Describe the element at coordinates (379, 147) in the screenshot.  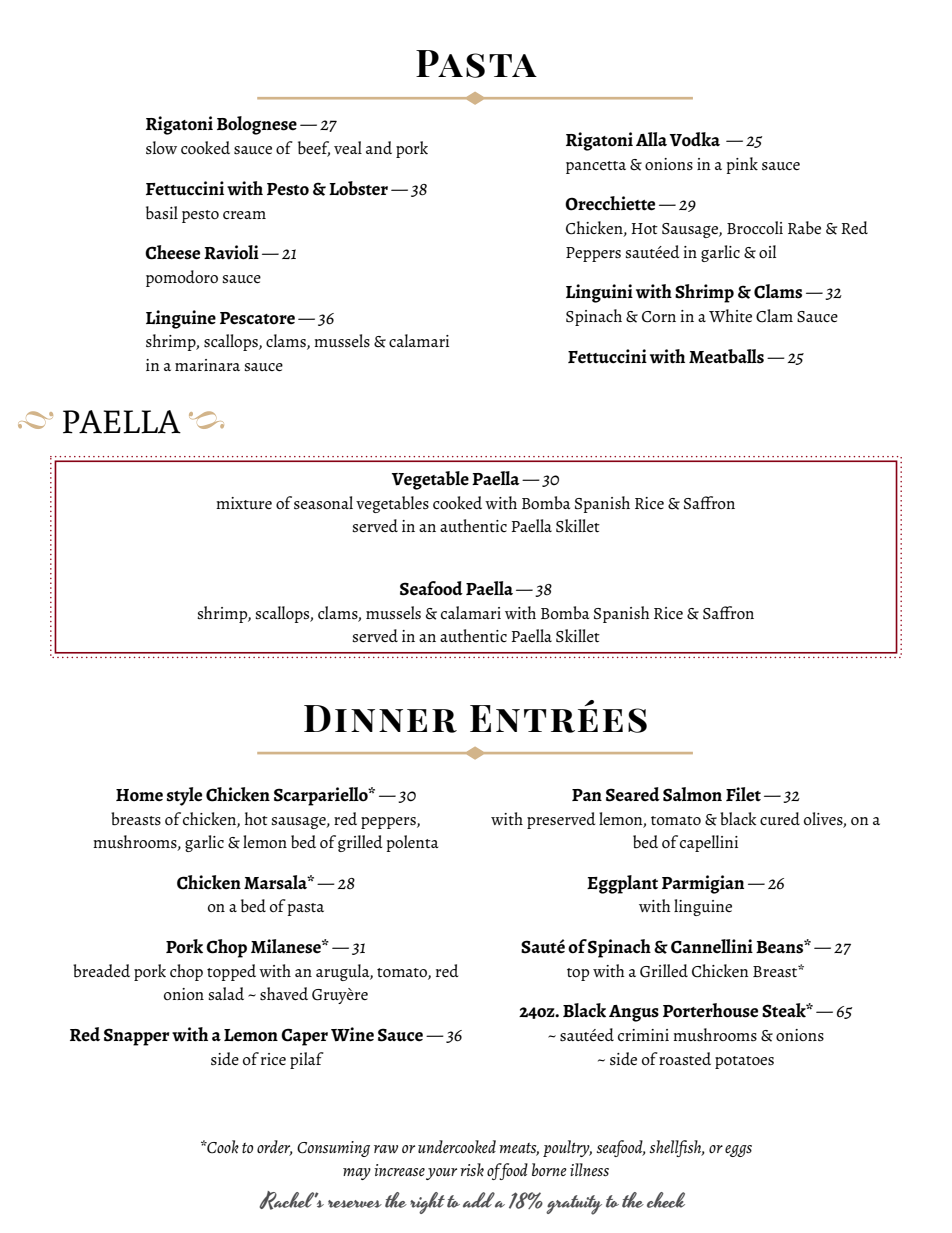
I see `and` at that location.
